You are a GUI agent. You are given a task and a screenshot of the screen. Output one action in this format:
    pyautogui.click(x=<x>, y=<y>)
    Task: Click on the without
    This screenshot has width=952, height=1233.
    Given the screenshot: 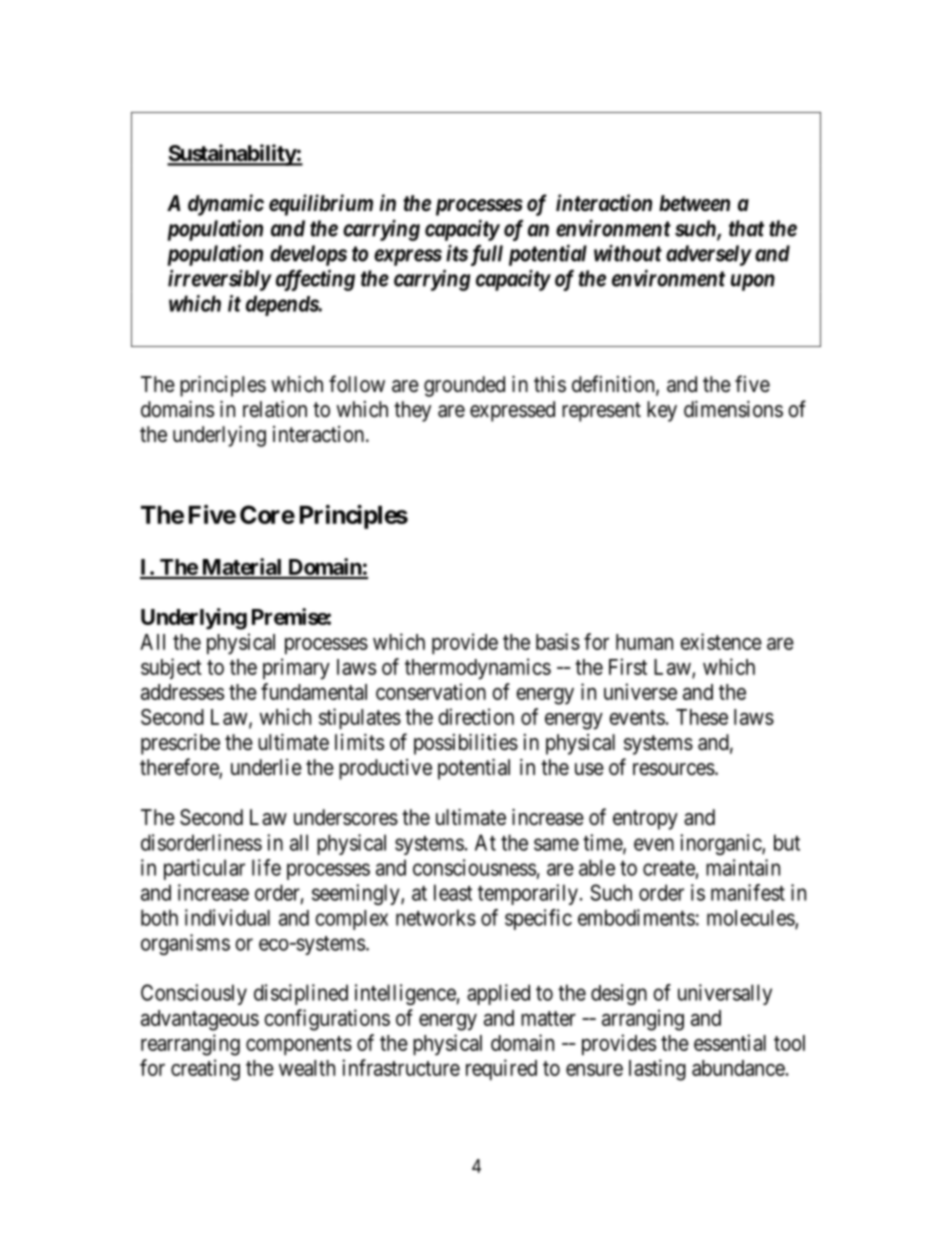 What is the action you would take?
    pyautogui.click(x=628, y=253)
